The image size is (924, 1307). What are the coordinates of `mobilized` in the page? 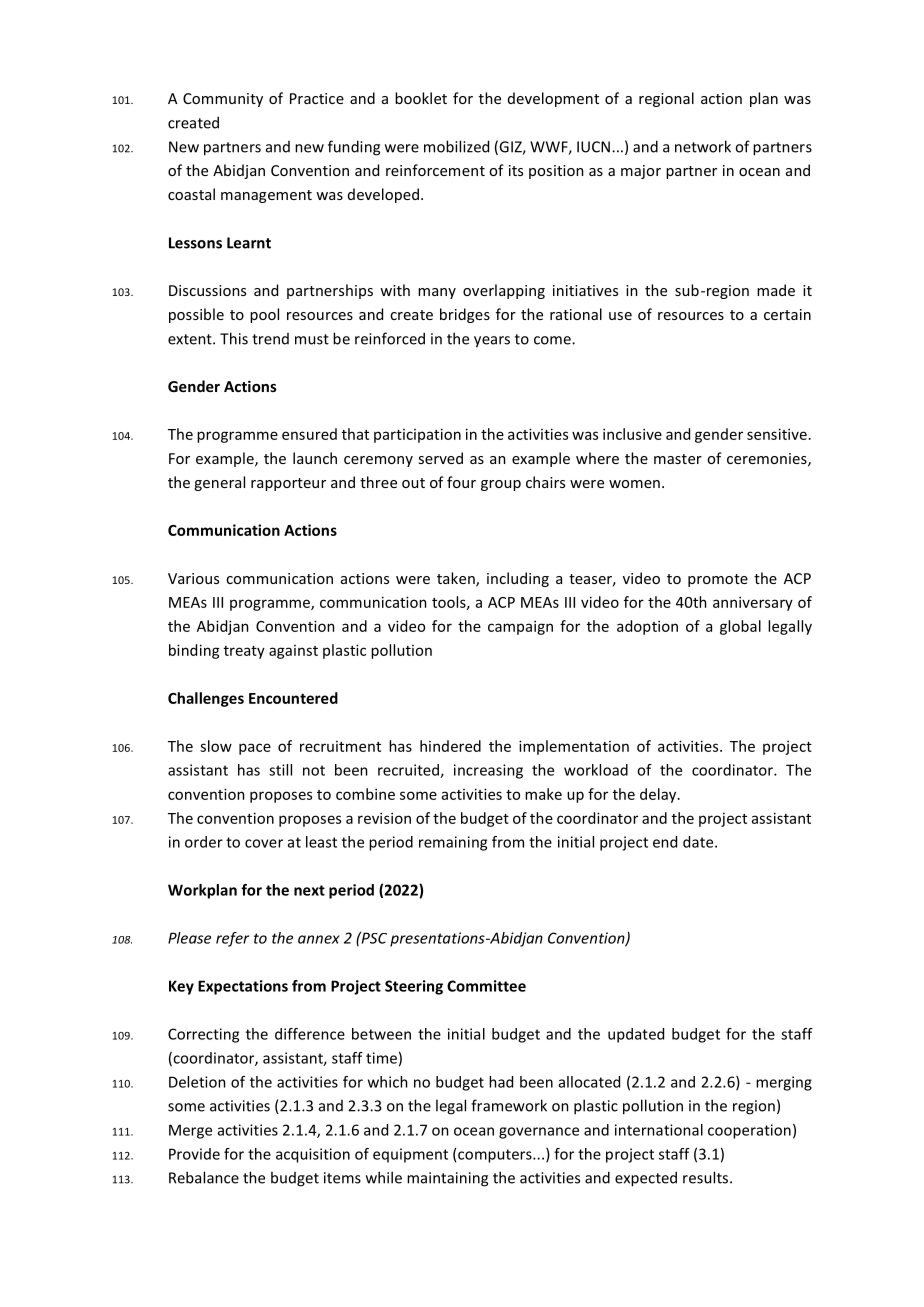 It's located at (456, 146).
